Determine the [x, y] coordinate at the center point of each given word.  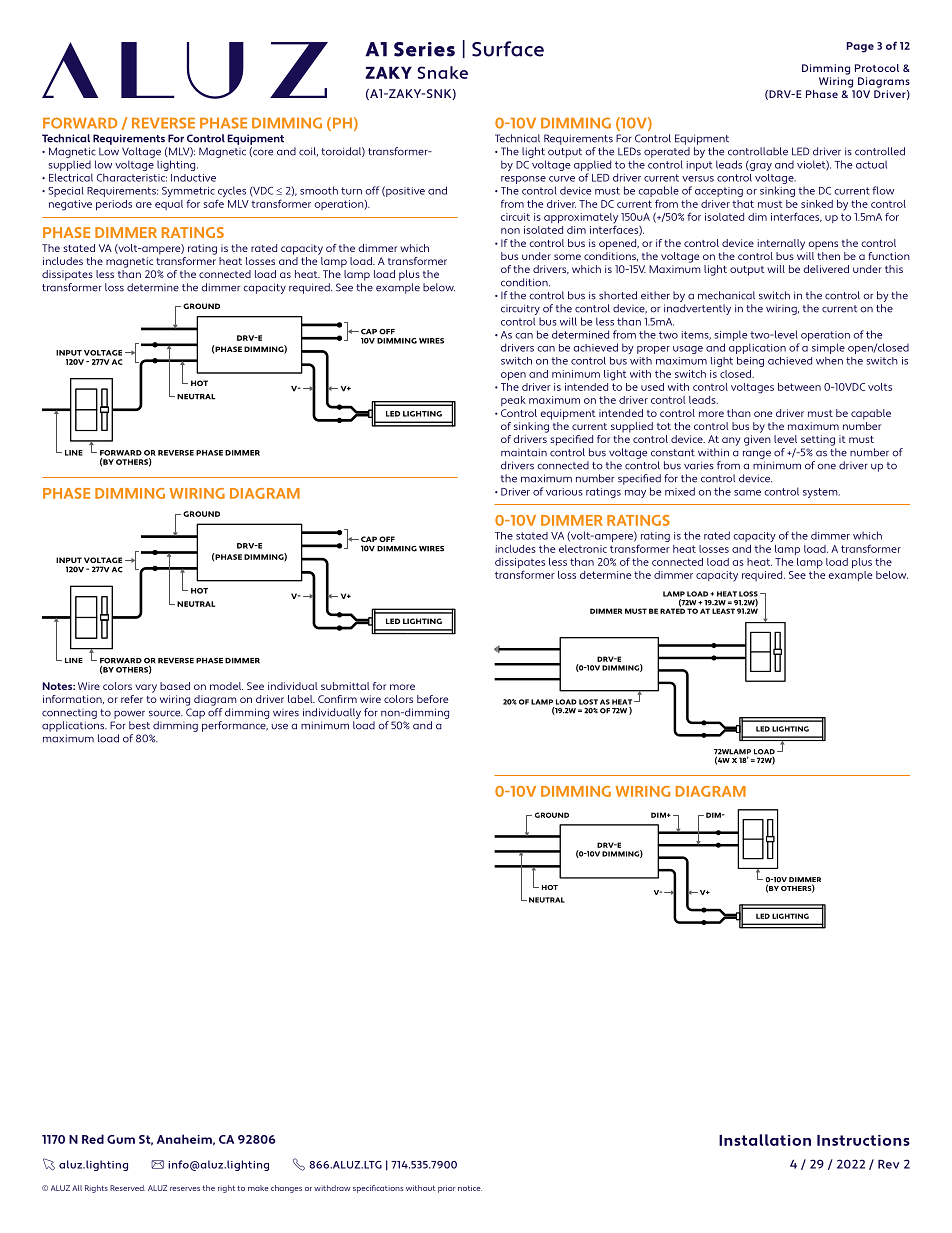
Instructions [863, 1140]
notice [470, 1188]
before [432, 699]
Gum [121, 1139]
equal [169, 205]
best [139, 725]
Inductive [193, 178]
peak [513, 401]
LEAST [723, 611]
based [175, 686]
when [829, 361]
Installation [765, 1140]
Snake [442, 72]
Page [860, 47]
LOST [588, 702]
